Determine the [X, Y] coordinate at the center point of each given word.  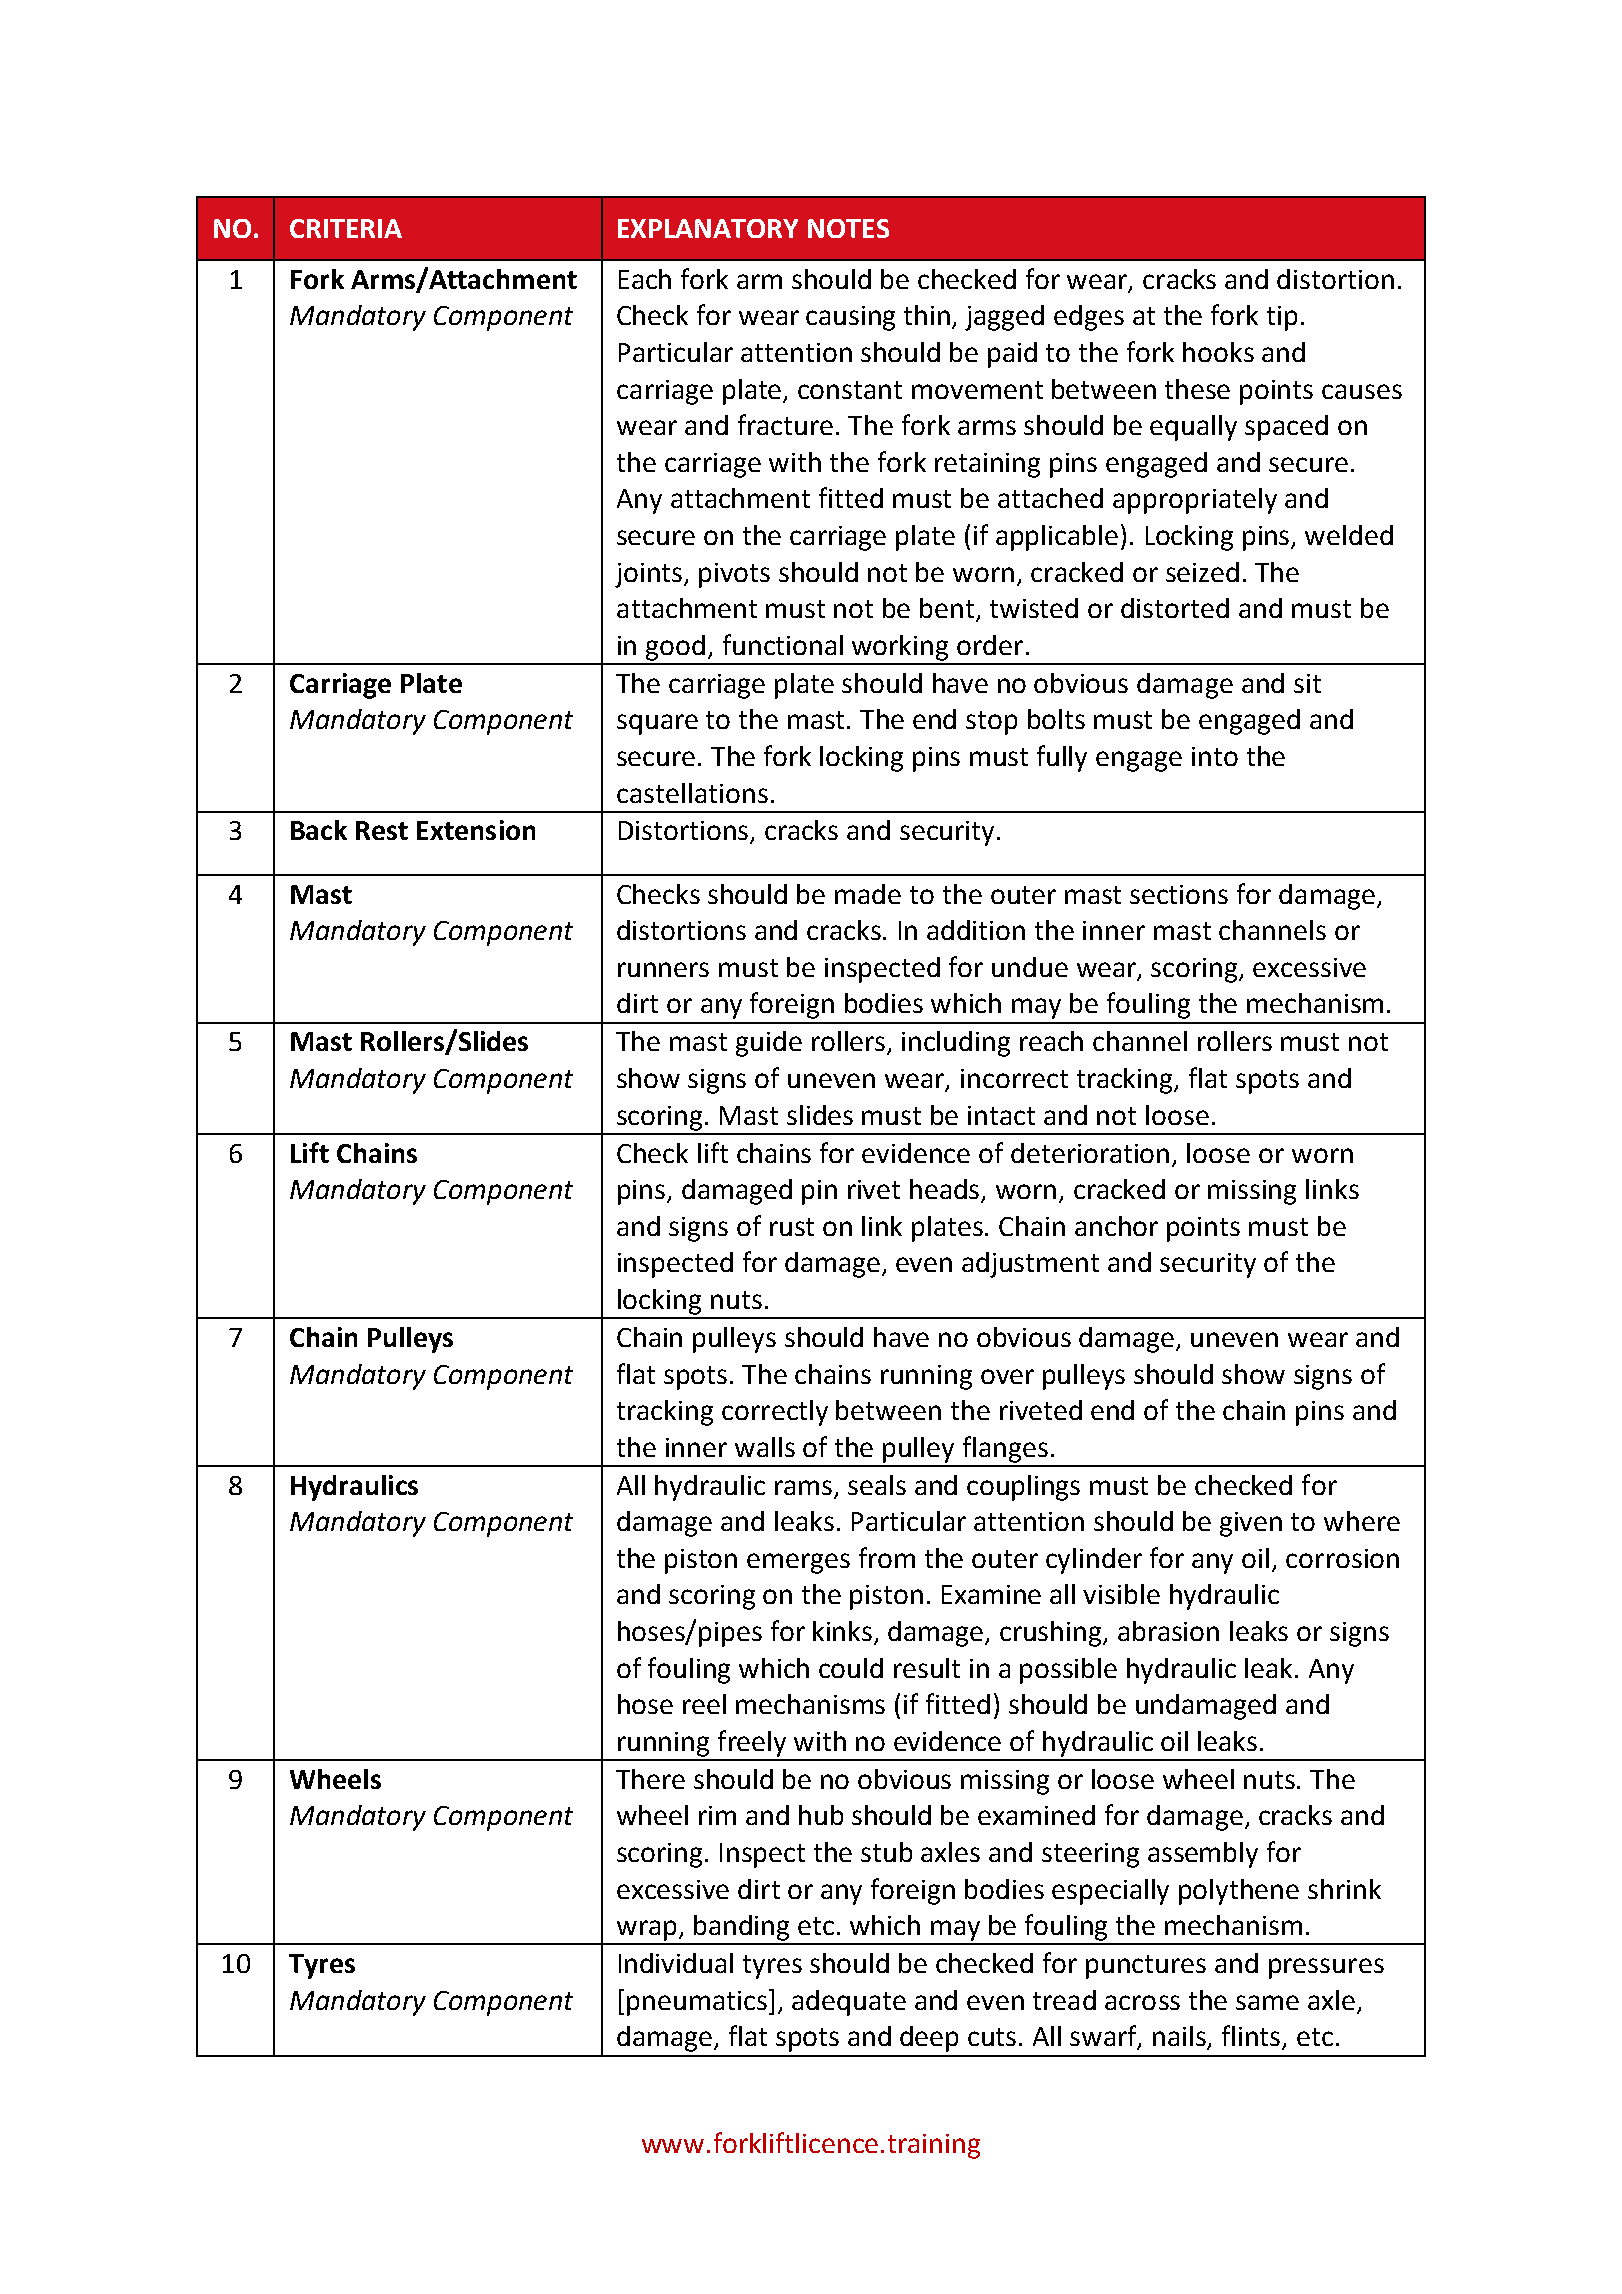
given [1251, 1524]
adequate [849, 2003]
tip [1282, 318]
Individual [676, 1963]
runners [663, 969]
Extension [476, 830]
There [650, 1779]
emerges [798, 1563]
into [1215, 756]
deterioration [1090, 1153]
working [900, 648]
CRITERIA [346, 228]
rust [792, 1227]
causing [850, 318]
